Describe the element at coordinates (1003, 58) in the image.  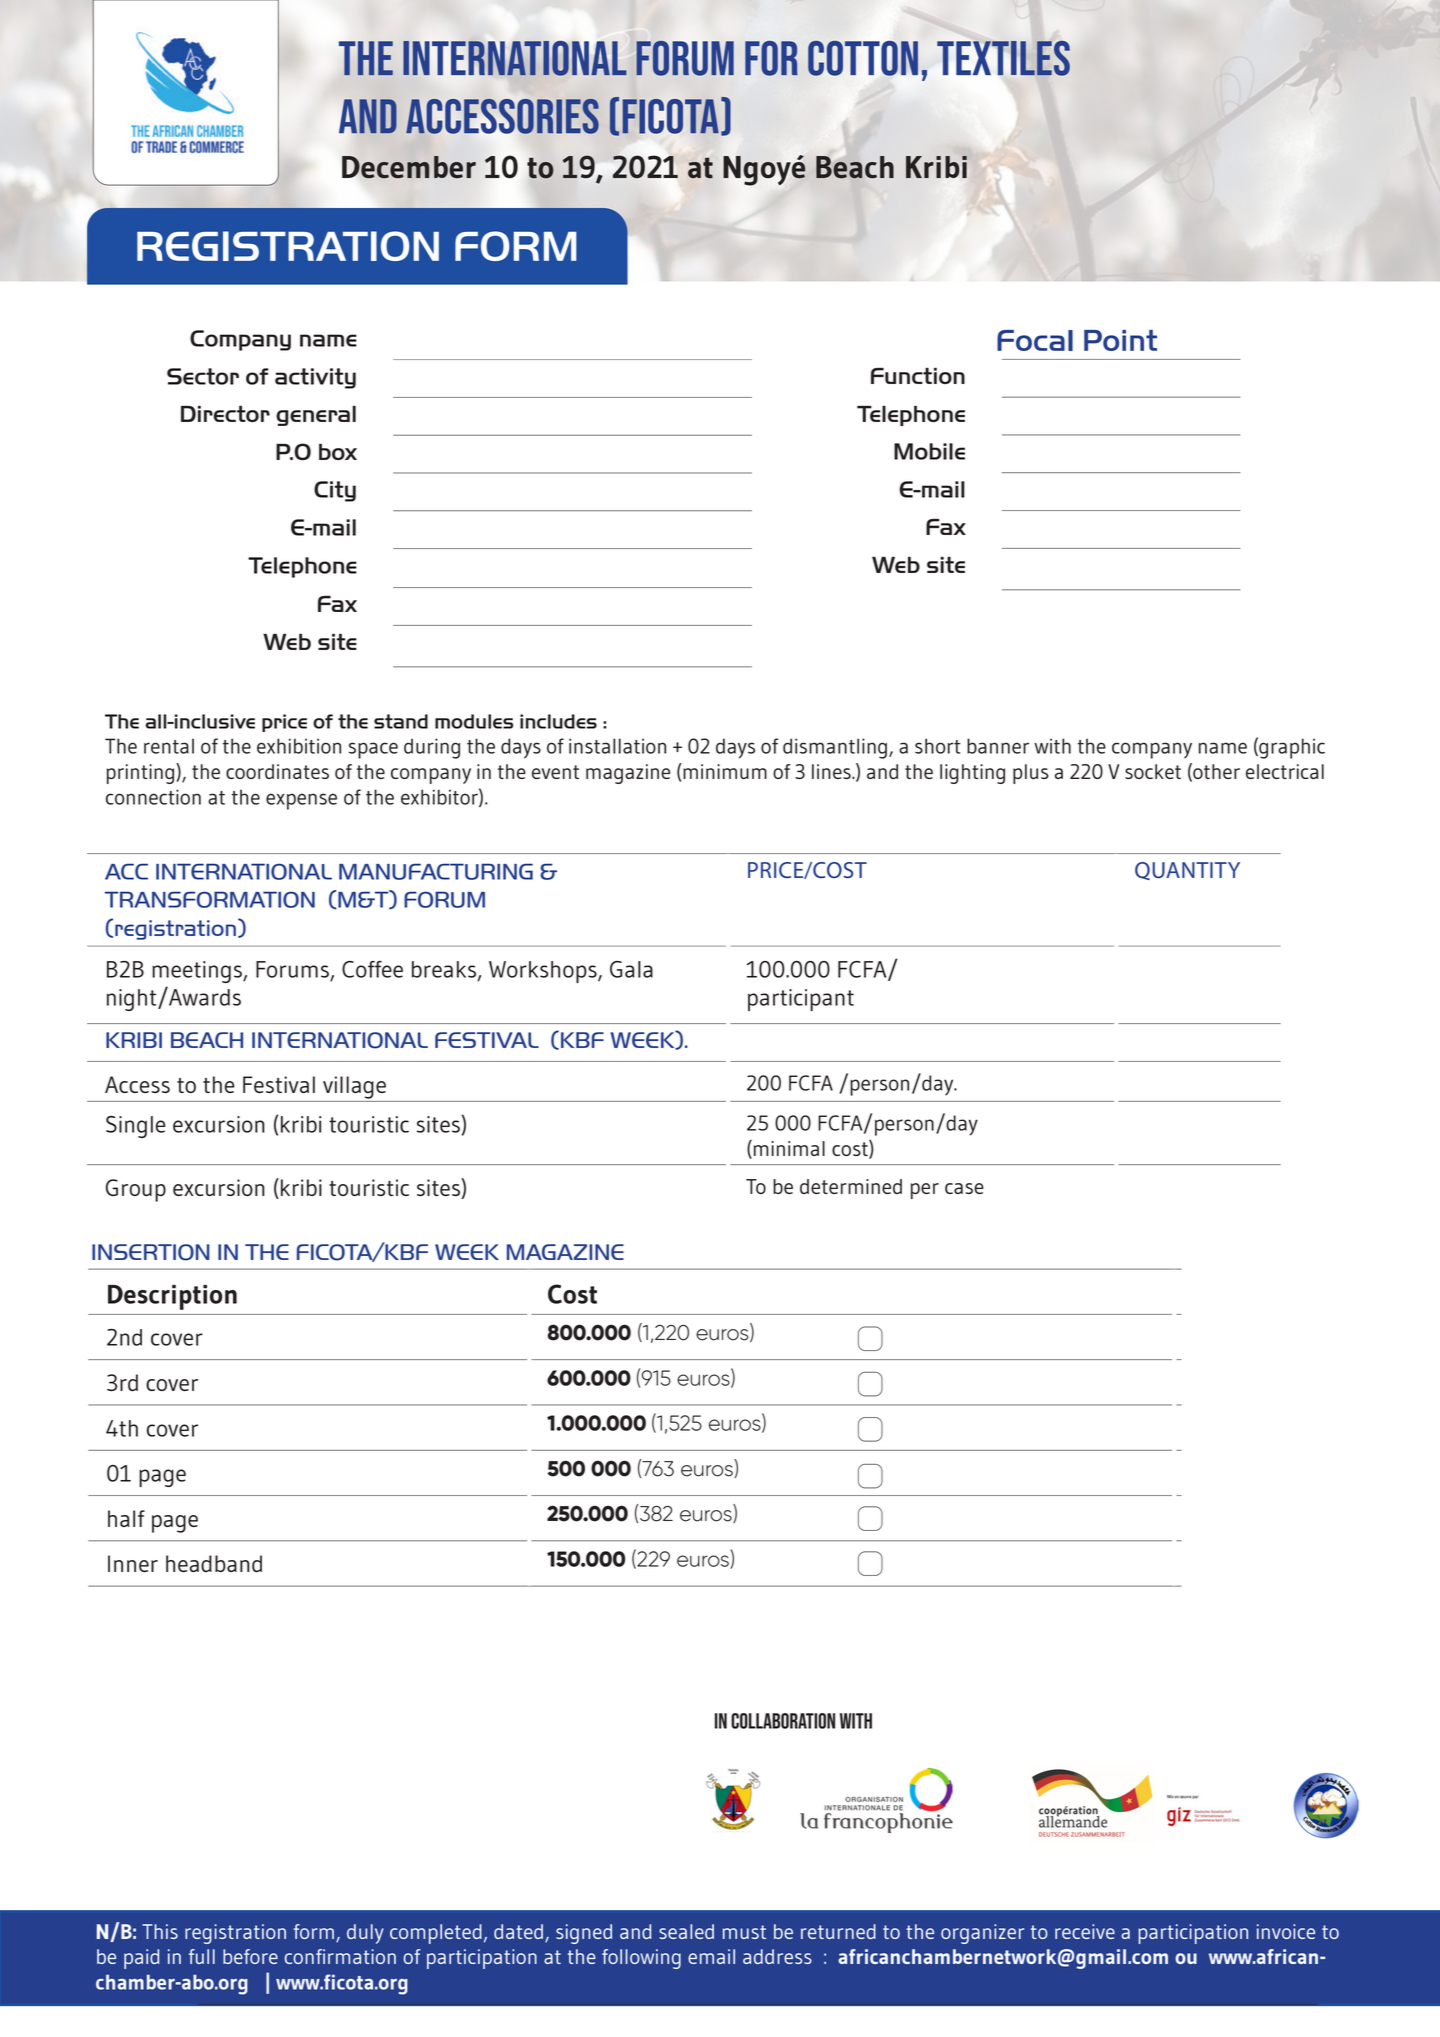
I see `Textiles` at that location.
